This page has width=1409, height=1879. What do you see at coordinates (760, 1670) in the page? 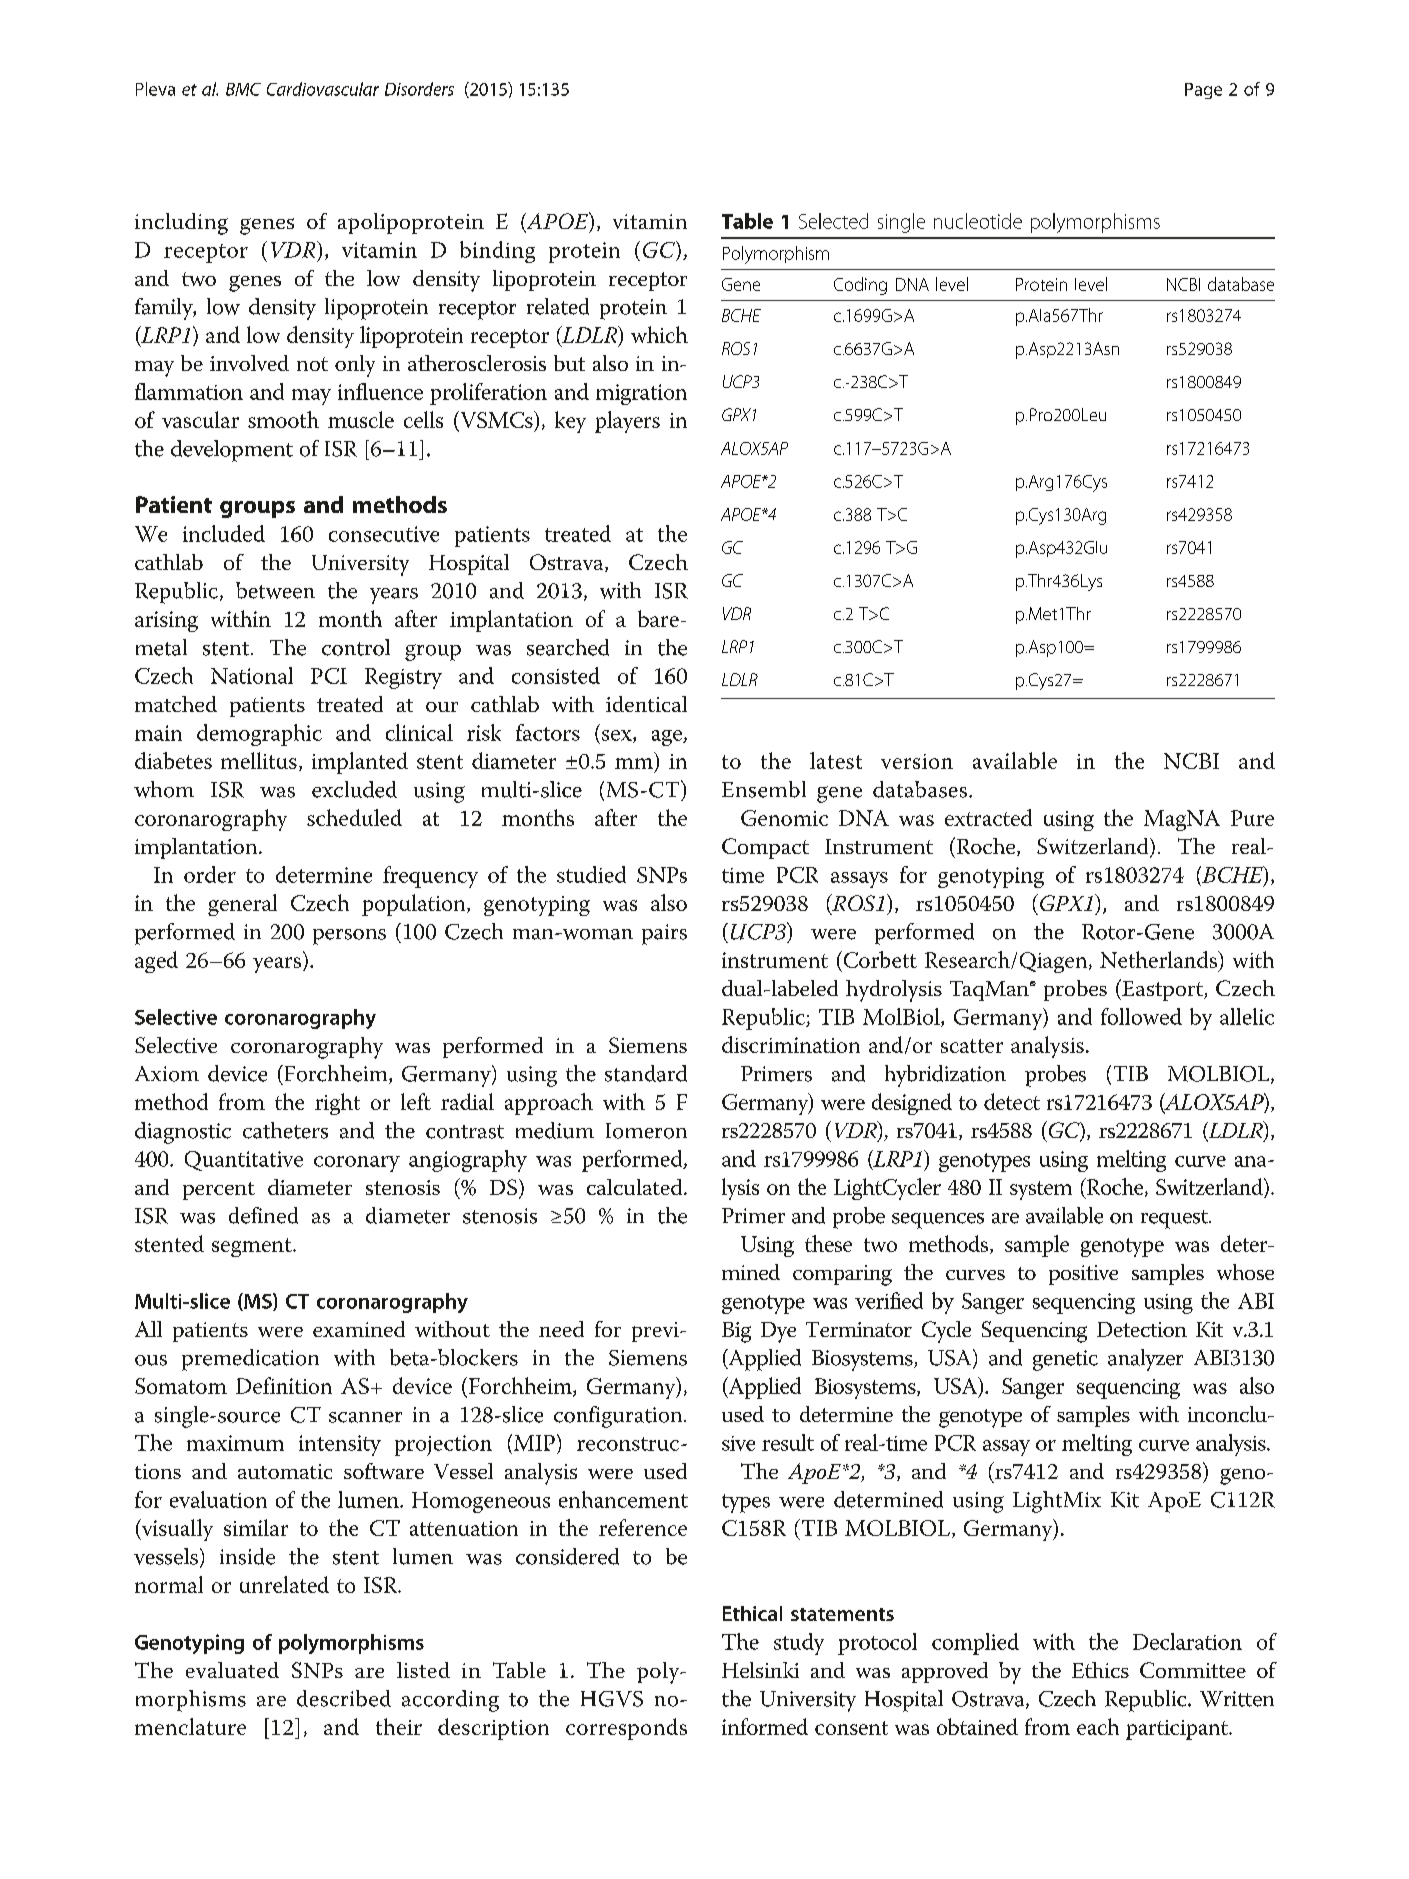
I see `Helsinki` at bounding box center [760, 1670].
